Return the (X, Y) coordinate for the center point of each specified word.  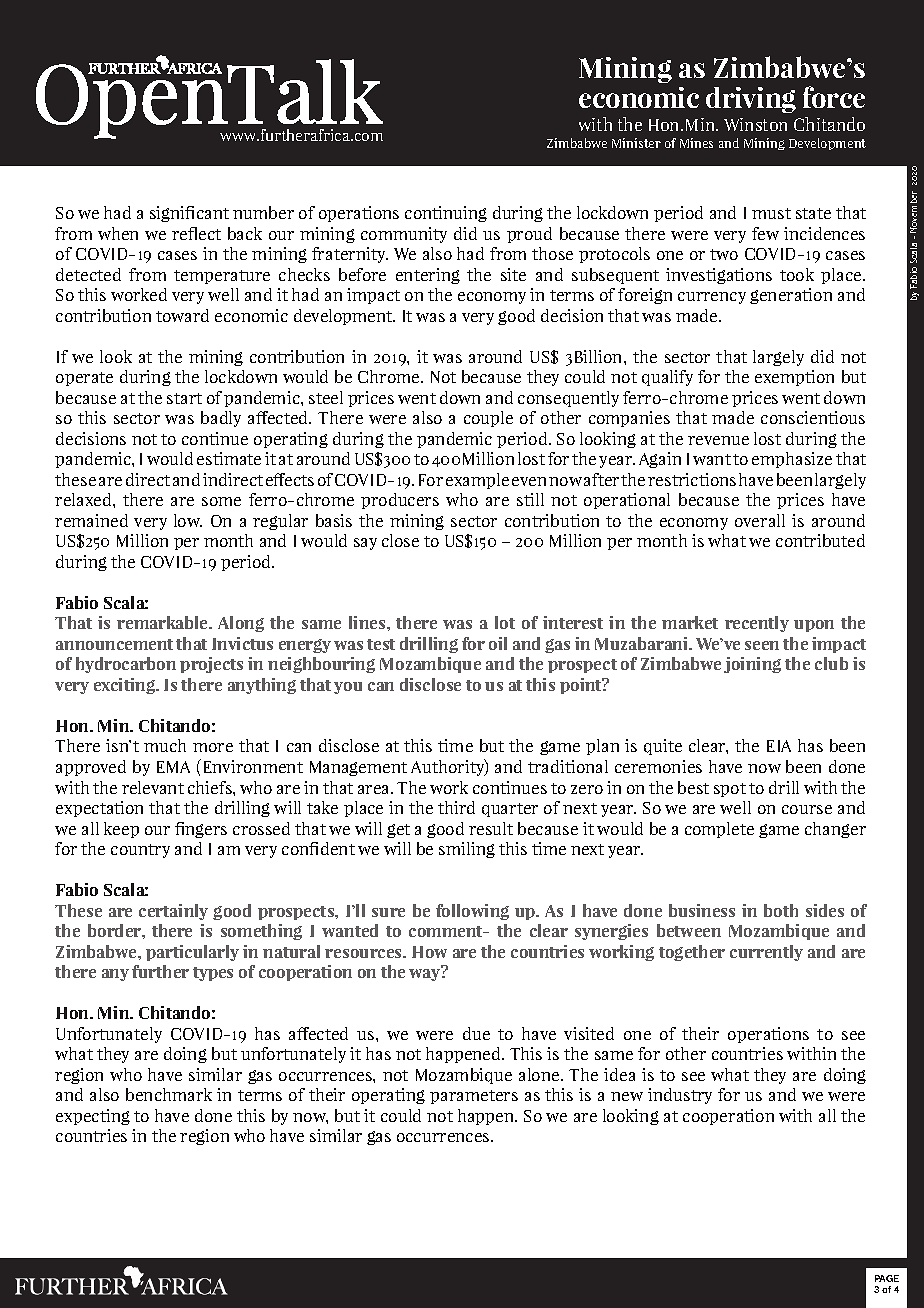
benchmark (169, 1094)
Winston (755, 124)
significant (189, 214)
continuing (446, 214)
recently (757, 624)
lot (505, 622)
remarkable (163, 622)
